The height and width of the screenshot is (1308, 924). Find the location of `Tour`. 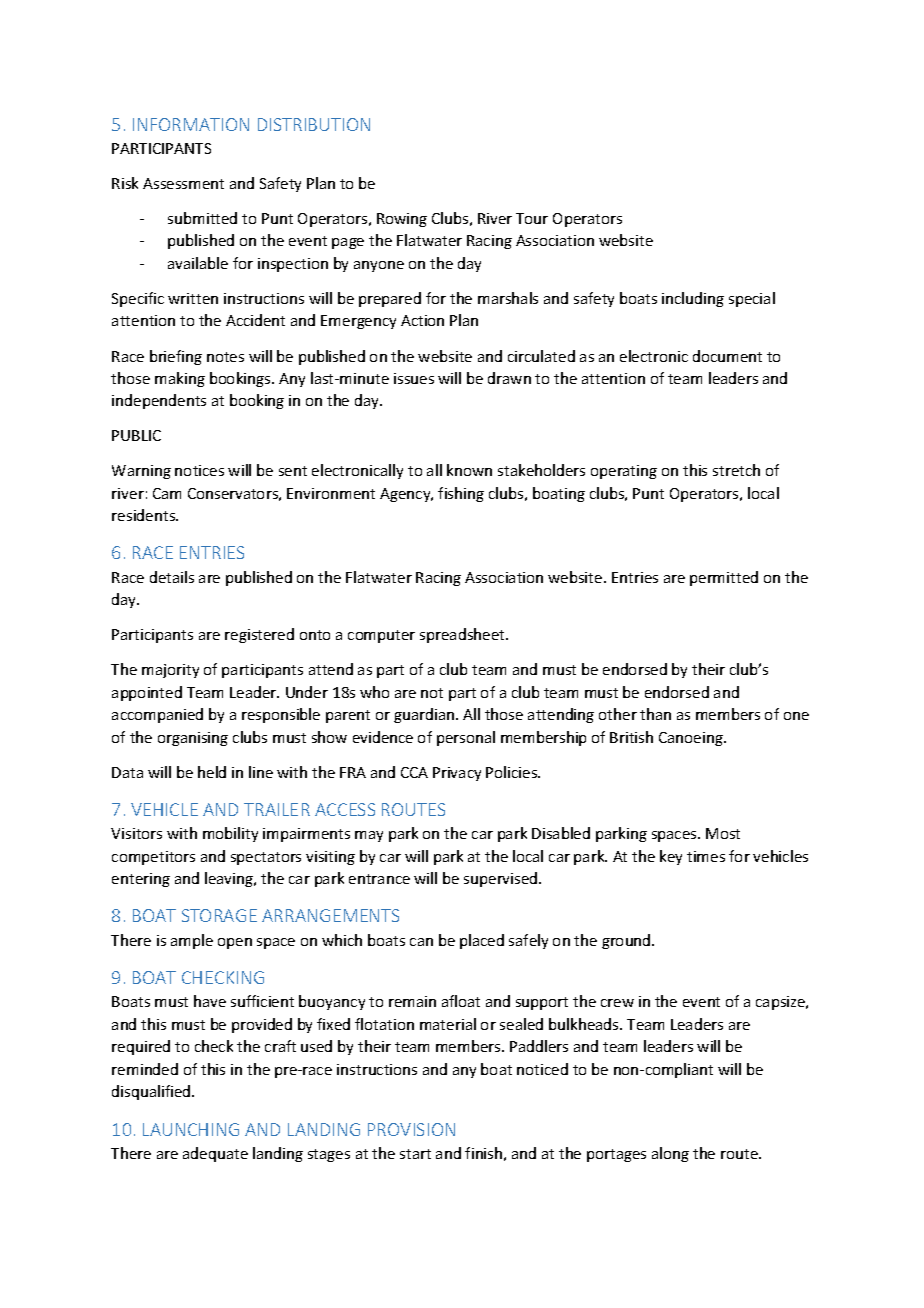

Tour is located at coordinates (532, 218).
